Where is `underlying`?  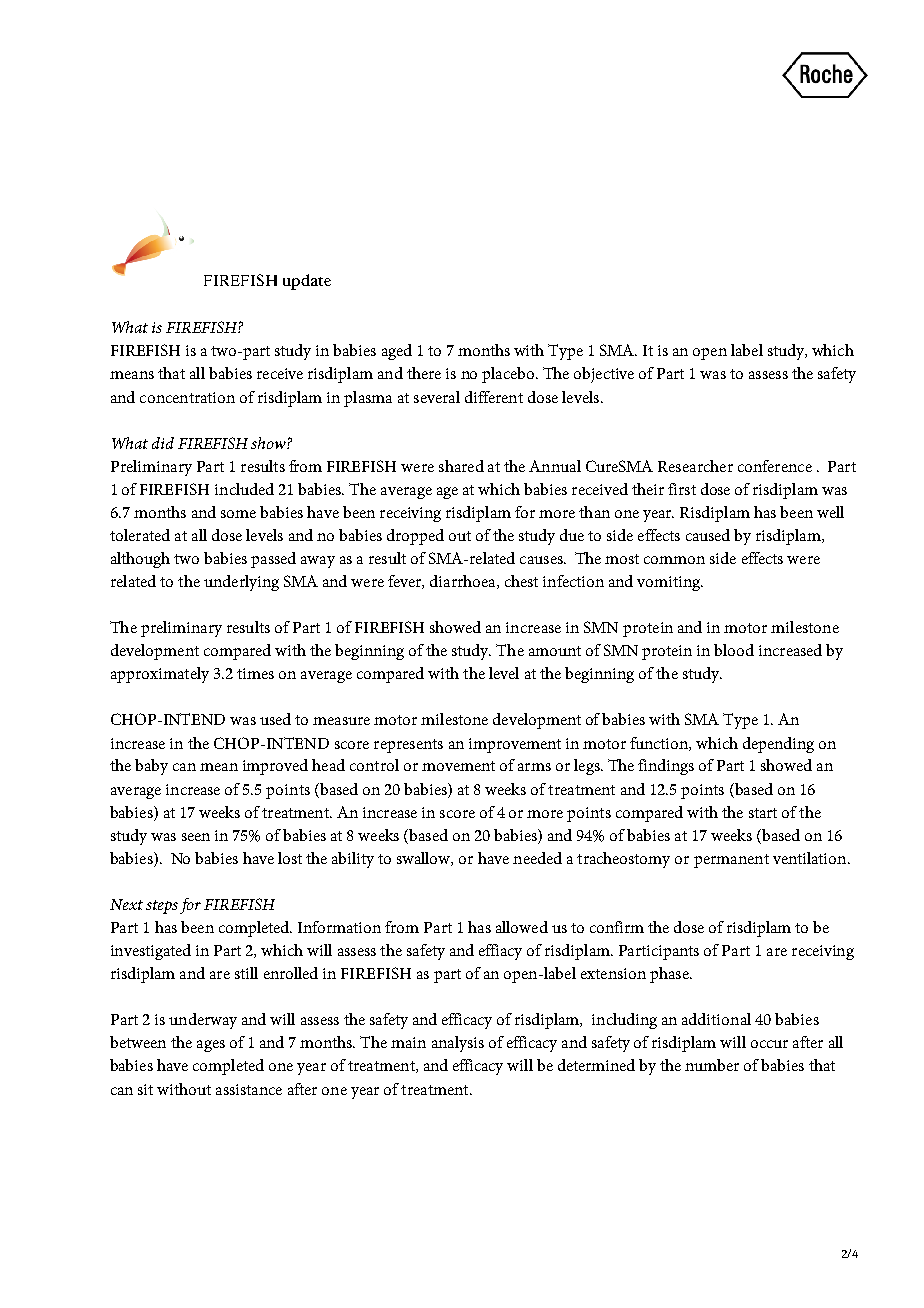
underlying is located at coordinates (241, 583).
